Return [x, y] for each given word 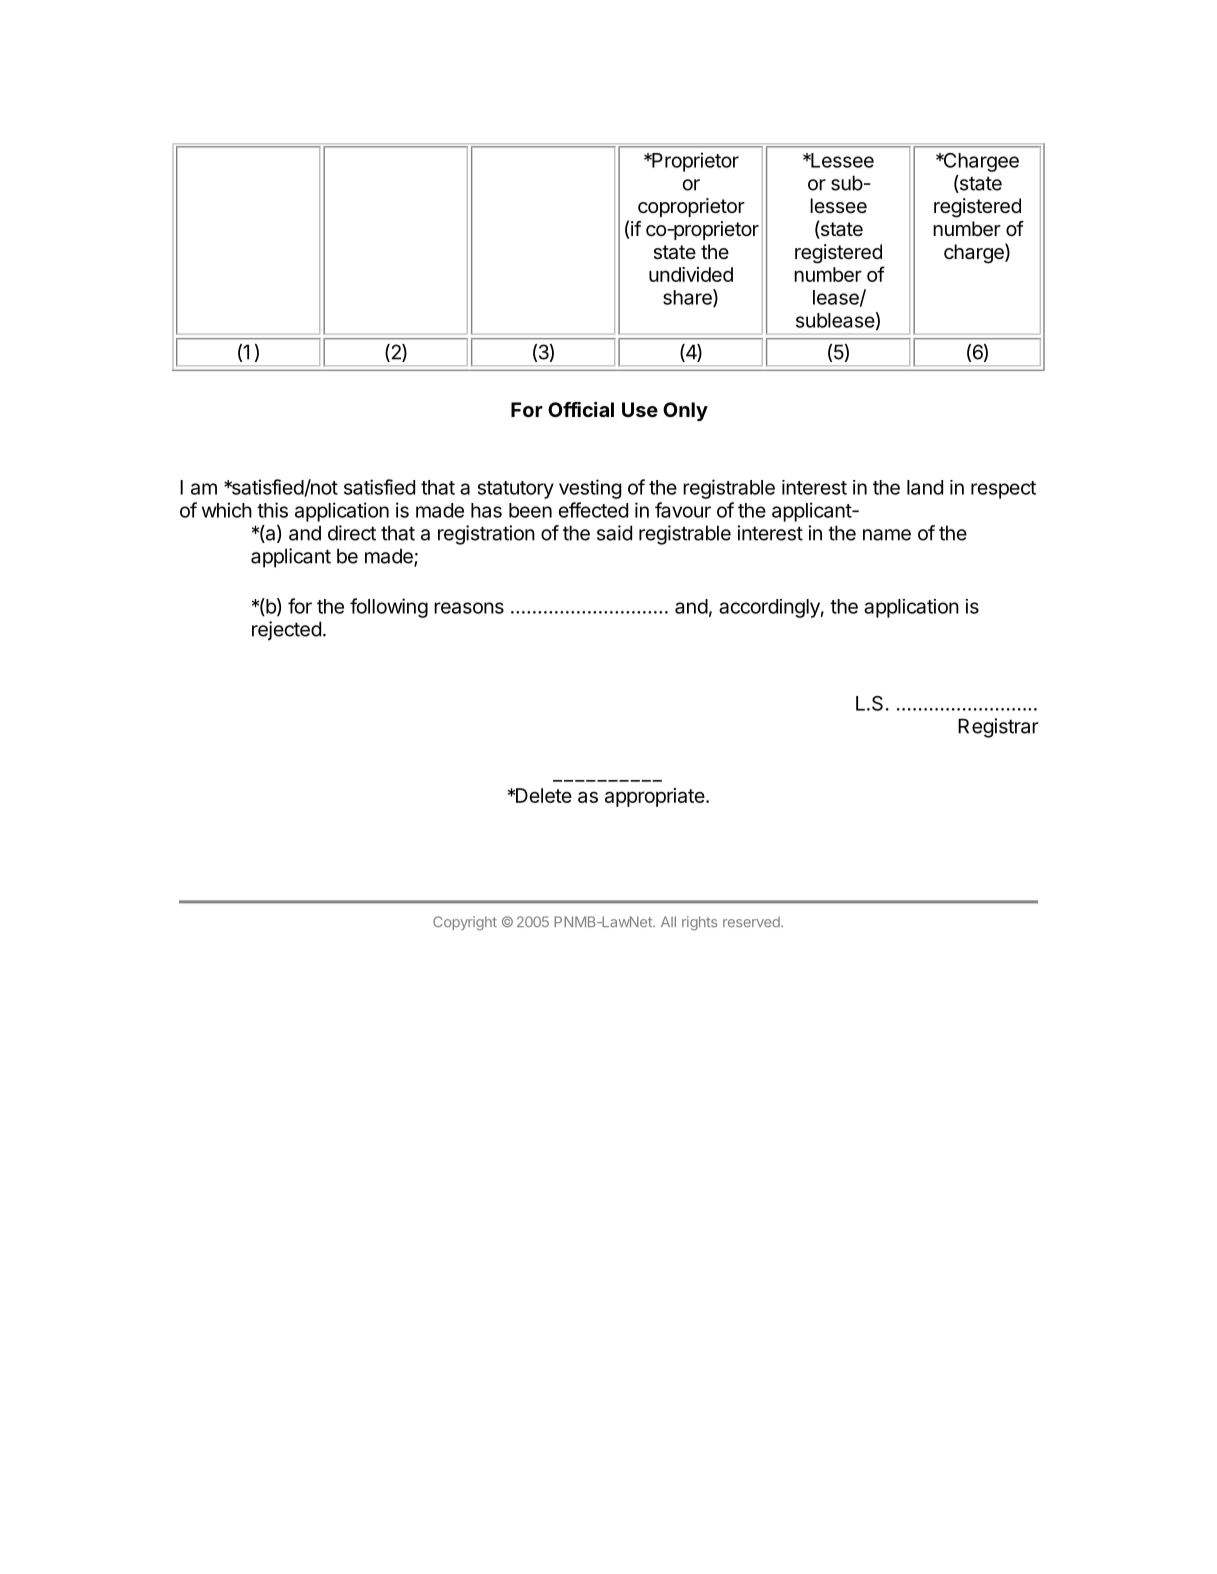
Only [685, 411]
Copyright [465, 923]
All [668, 921]
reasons [469, 608]
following [389, 608]
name [887, 535]
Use [640, 409]
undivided [691, 274]
